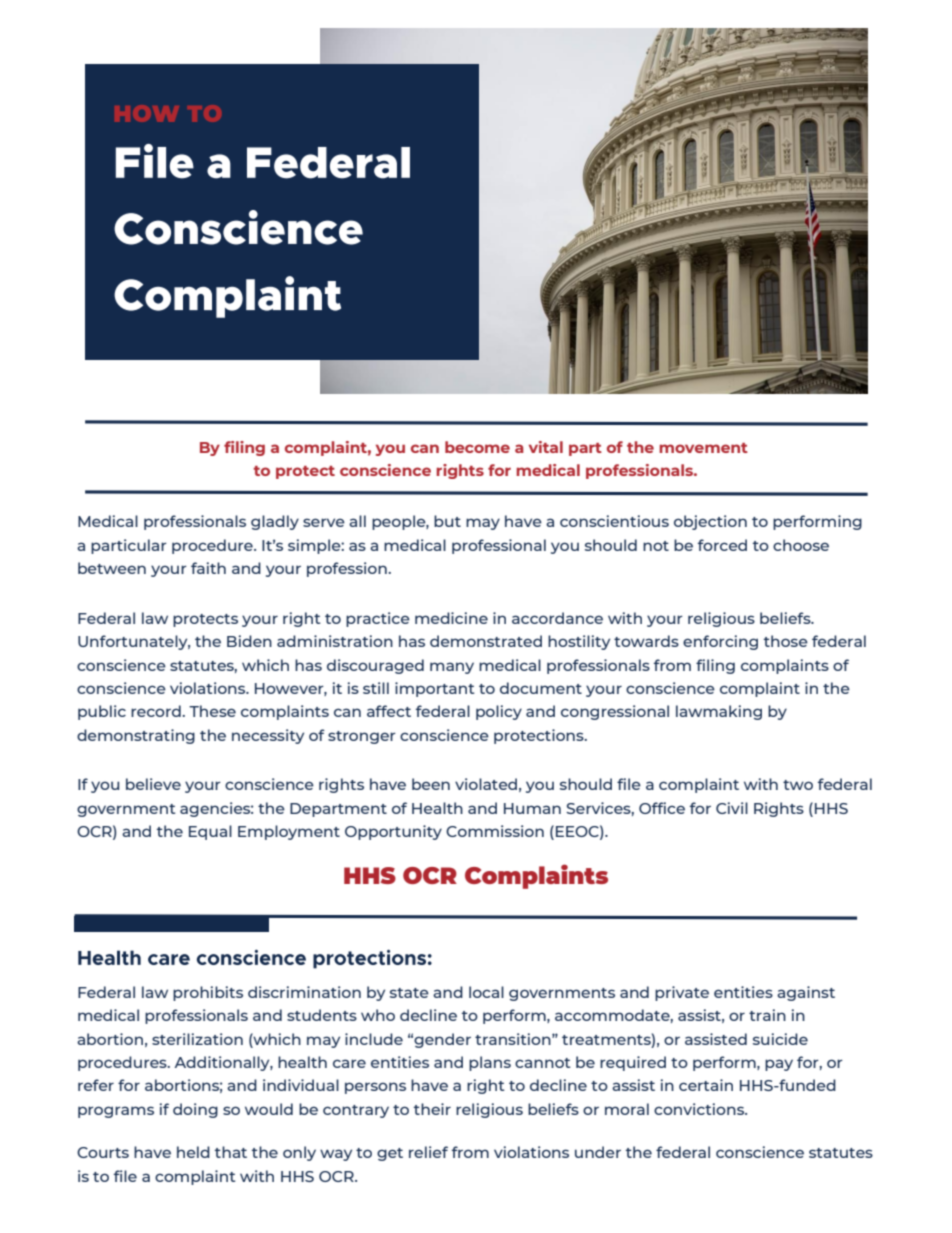 This screenshot has height=1233, width=952. I want to click on relief, so click(428, 1152).
